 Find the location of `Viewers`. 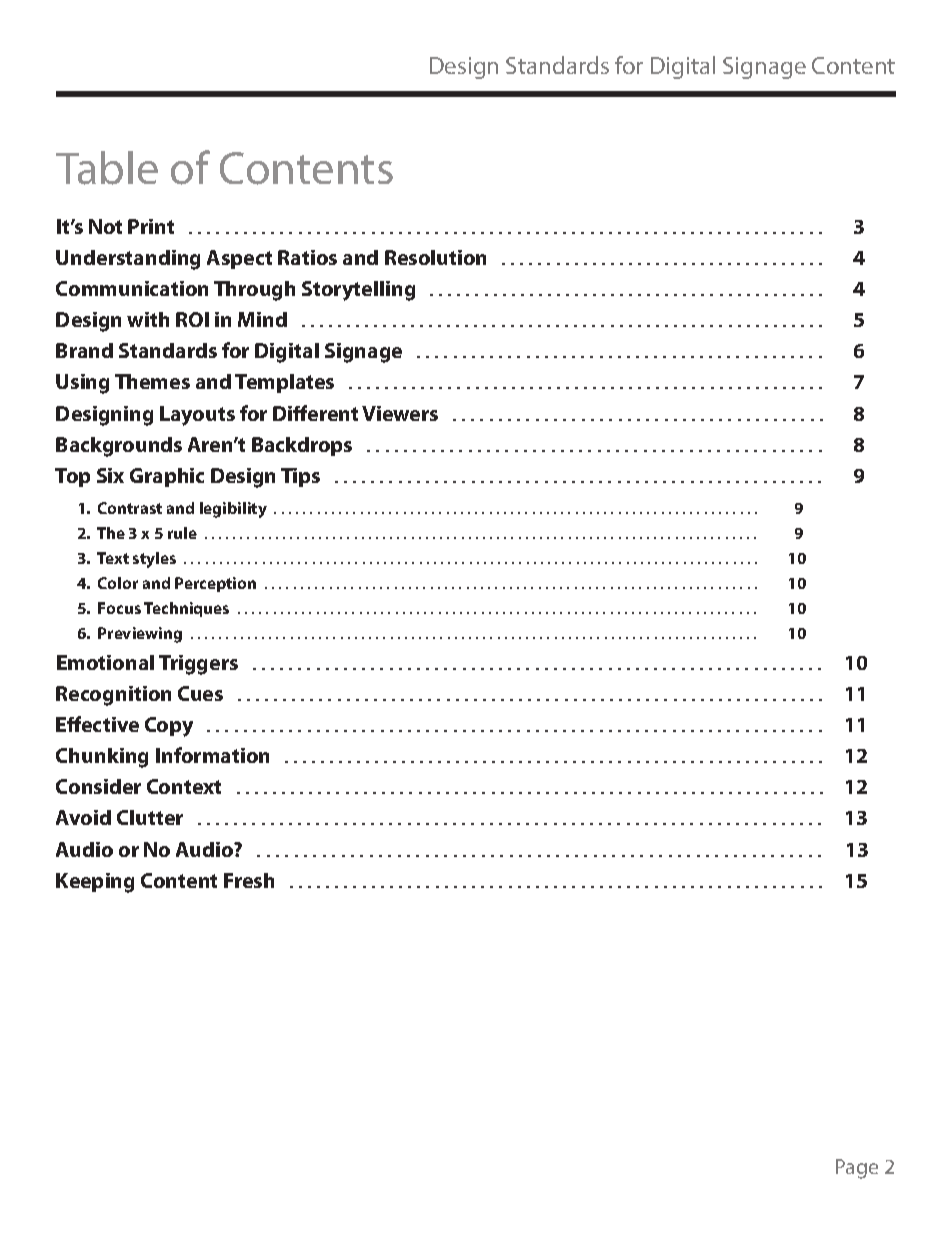

Viewers is located at coordinates (400, 413).
